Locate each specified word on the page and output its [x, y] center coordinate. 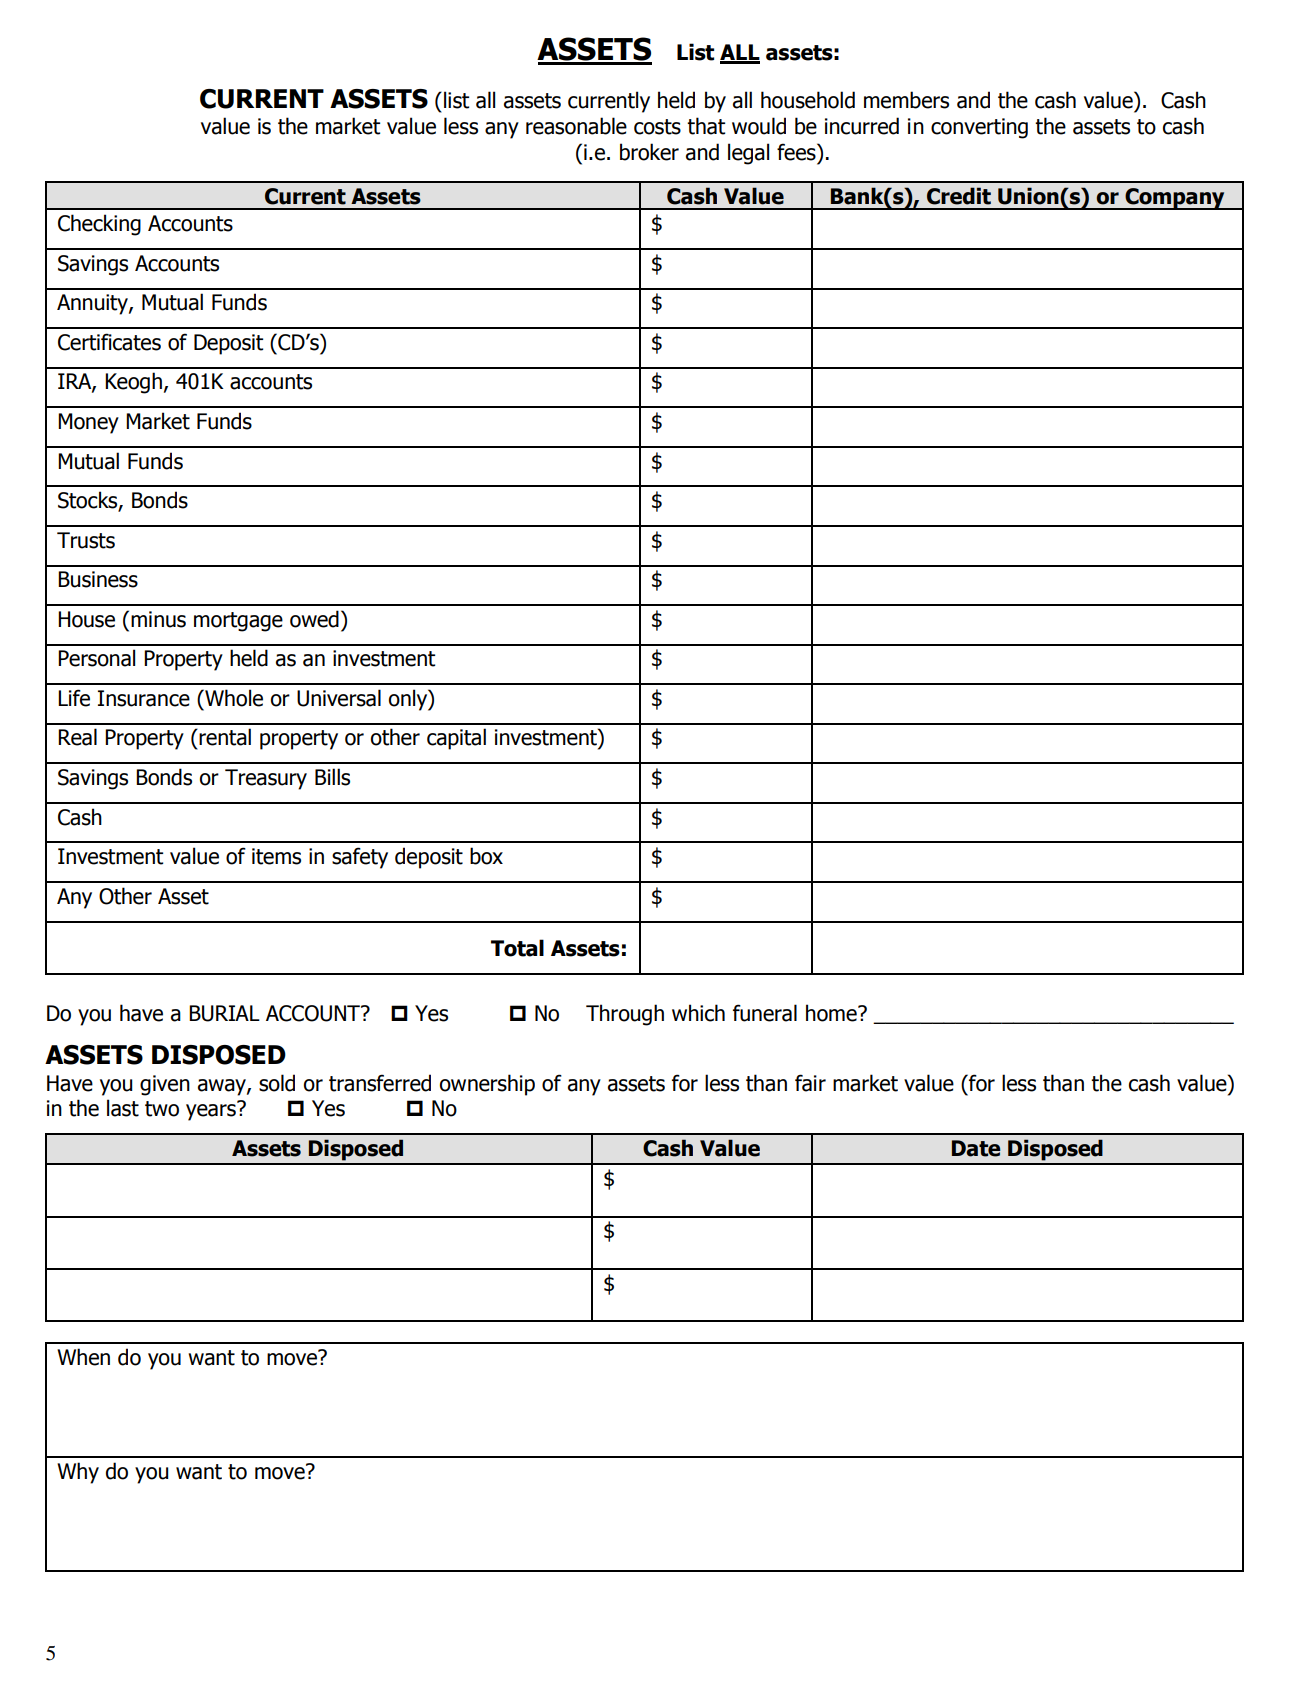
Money [88, 423]
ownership [487, 1085]
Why [78, 1473]
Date [976, 1148]
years [212, 1111]
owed [314, 619]
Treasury [266, 779]
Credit [959, 196]
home [832, 1013]
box [486, 856]
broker [649, 152]
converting [979, 128]
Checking [99, 225]
